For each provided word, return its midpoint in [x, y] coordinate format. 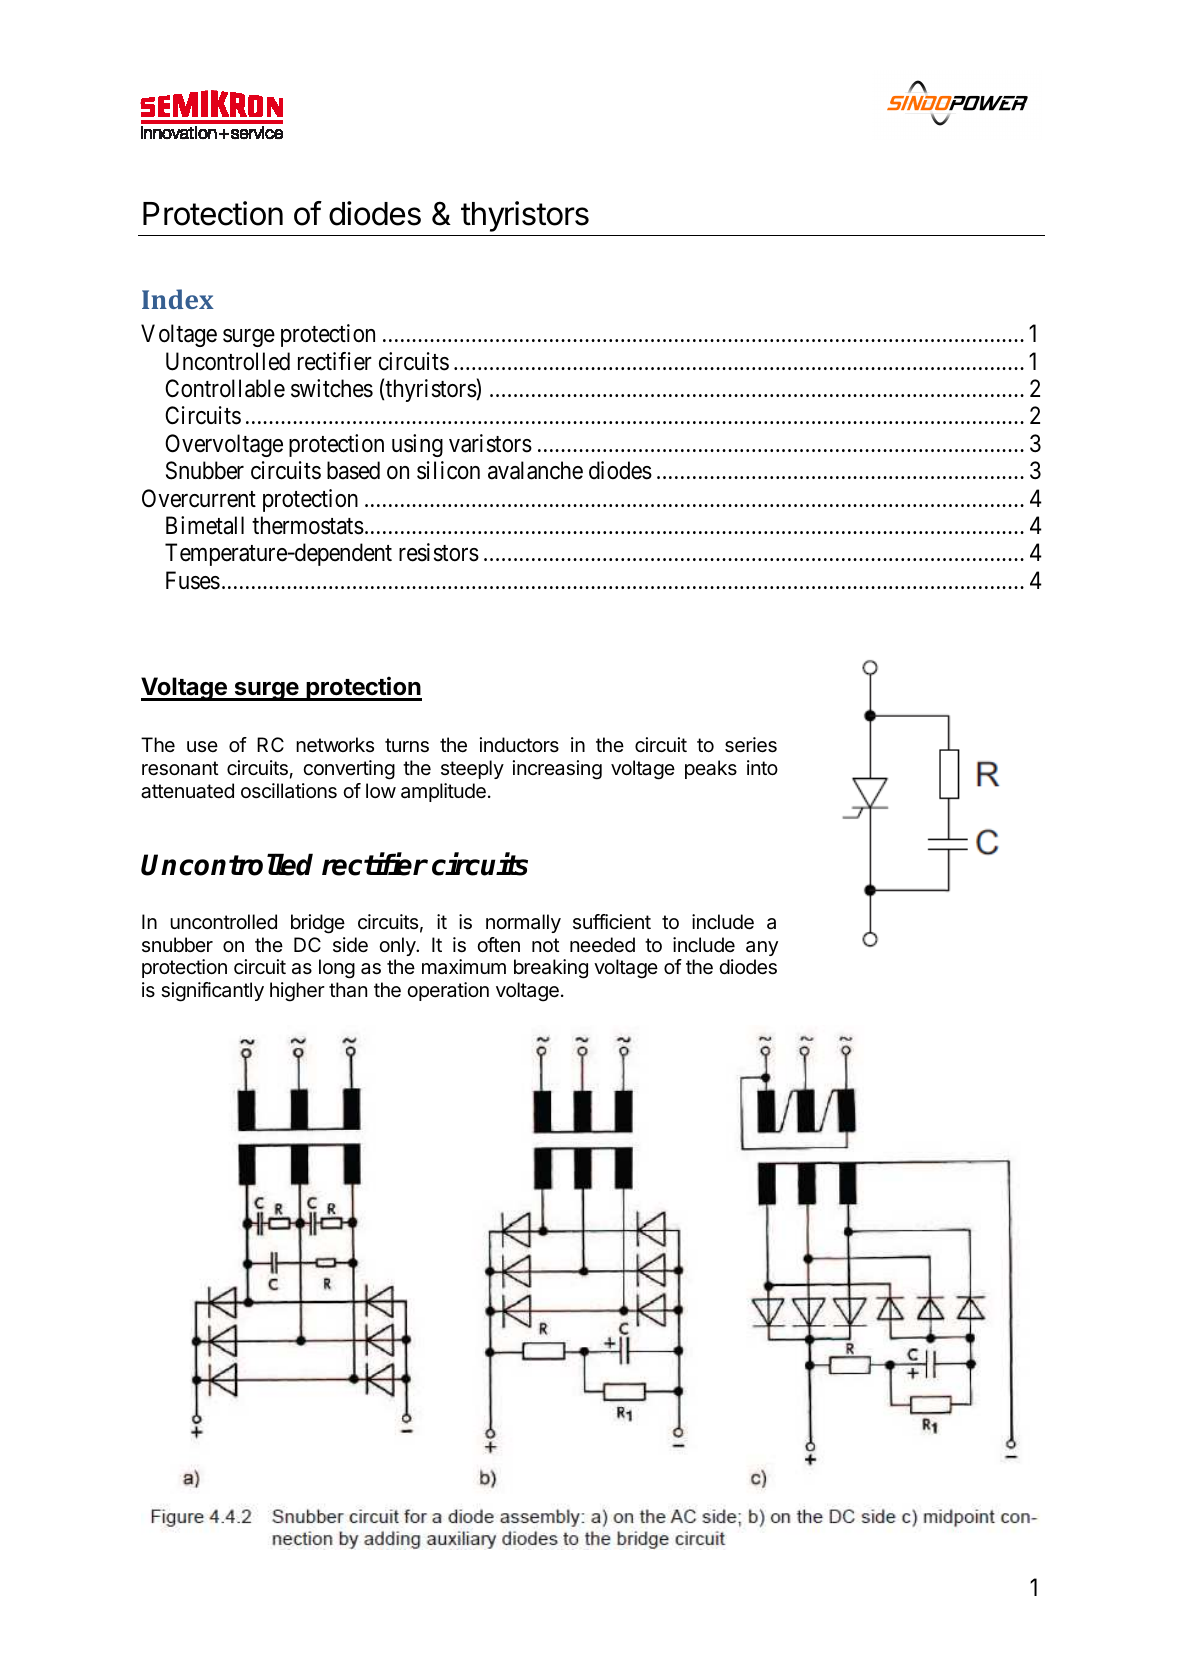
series [751, 745]
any [762, 948]
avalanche [535, 470]
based [353, 470]
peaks [711, 769]
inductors [519, 744]
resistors [439, 552]
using [417, 445]
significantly [212, 992]
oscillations [289, 791]
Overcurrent [199, 498]
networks [335, 745]
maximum [464, 967]
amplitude [443, 792]
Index [178, 299]
